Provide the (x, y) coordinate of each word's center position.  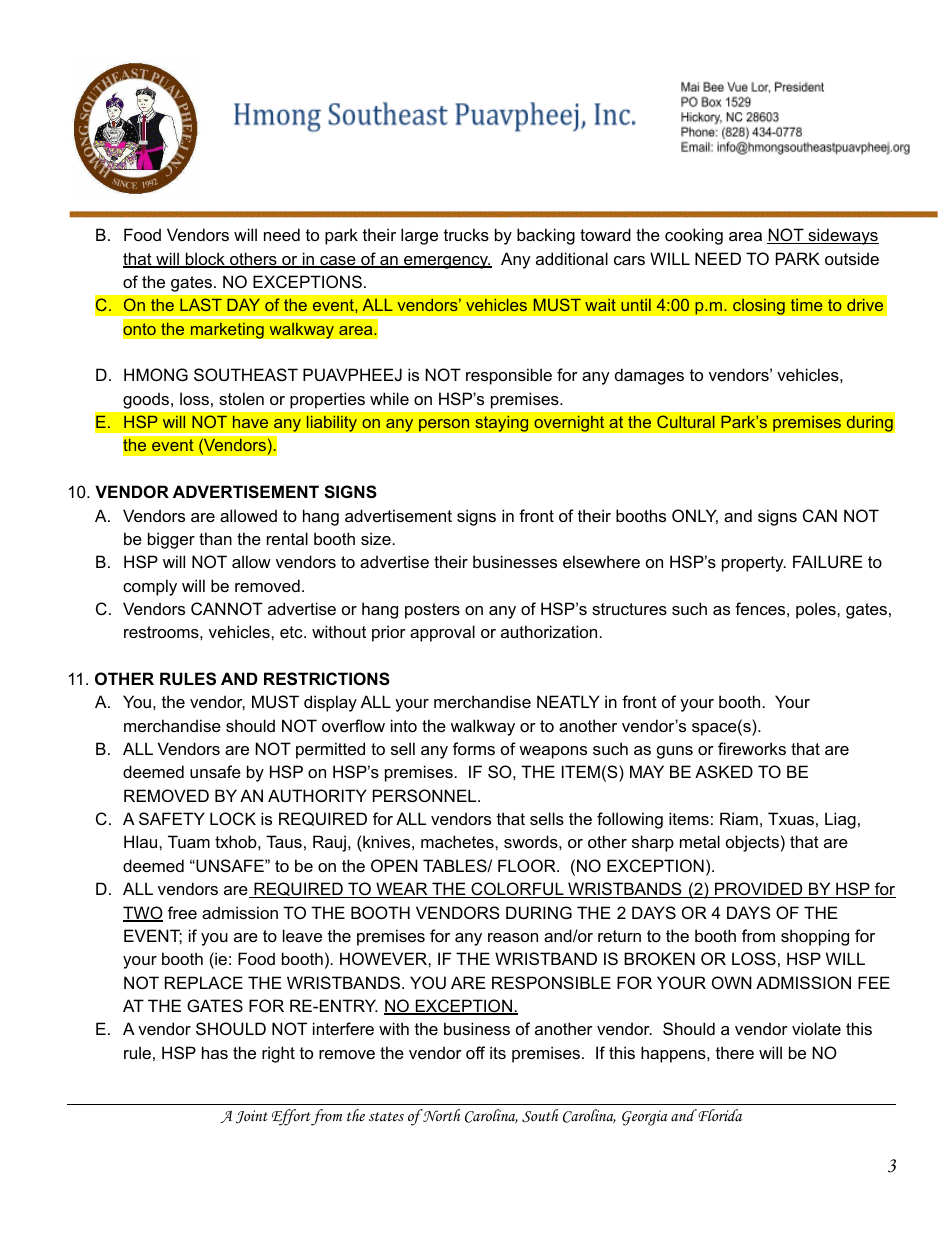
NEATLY (568, 701)
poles (817, 610)
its (498, 1052)
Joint (252, 1117)
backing (546, 236)
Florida (720, 1115)
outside (852, 258)
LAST (201, 304)
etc (292, 632)
